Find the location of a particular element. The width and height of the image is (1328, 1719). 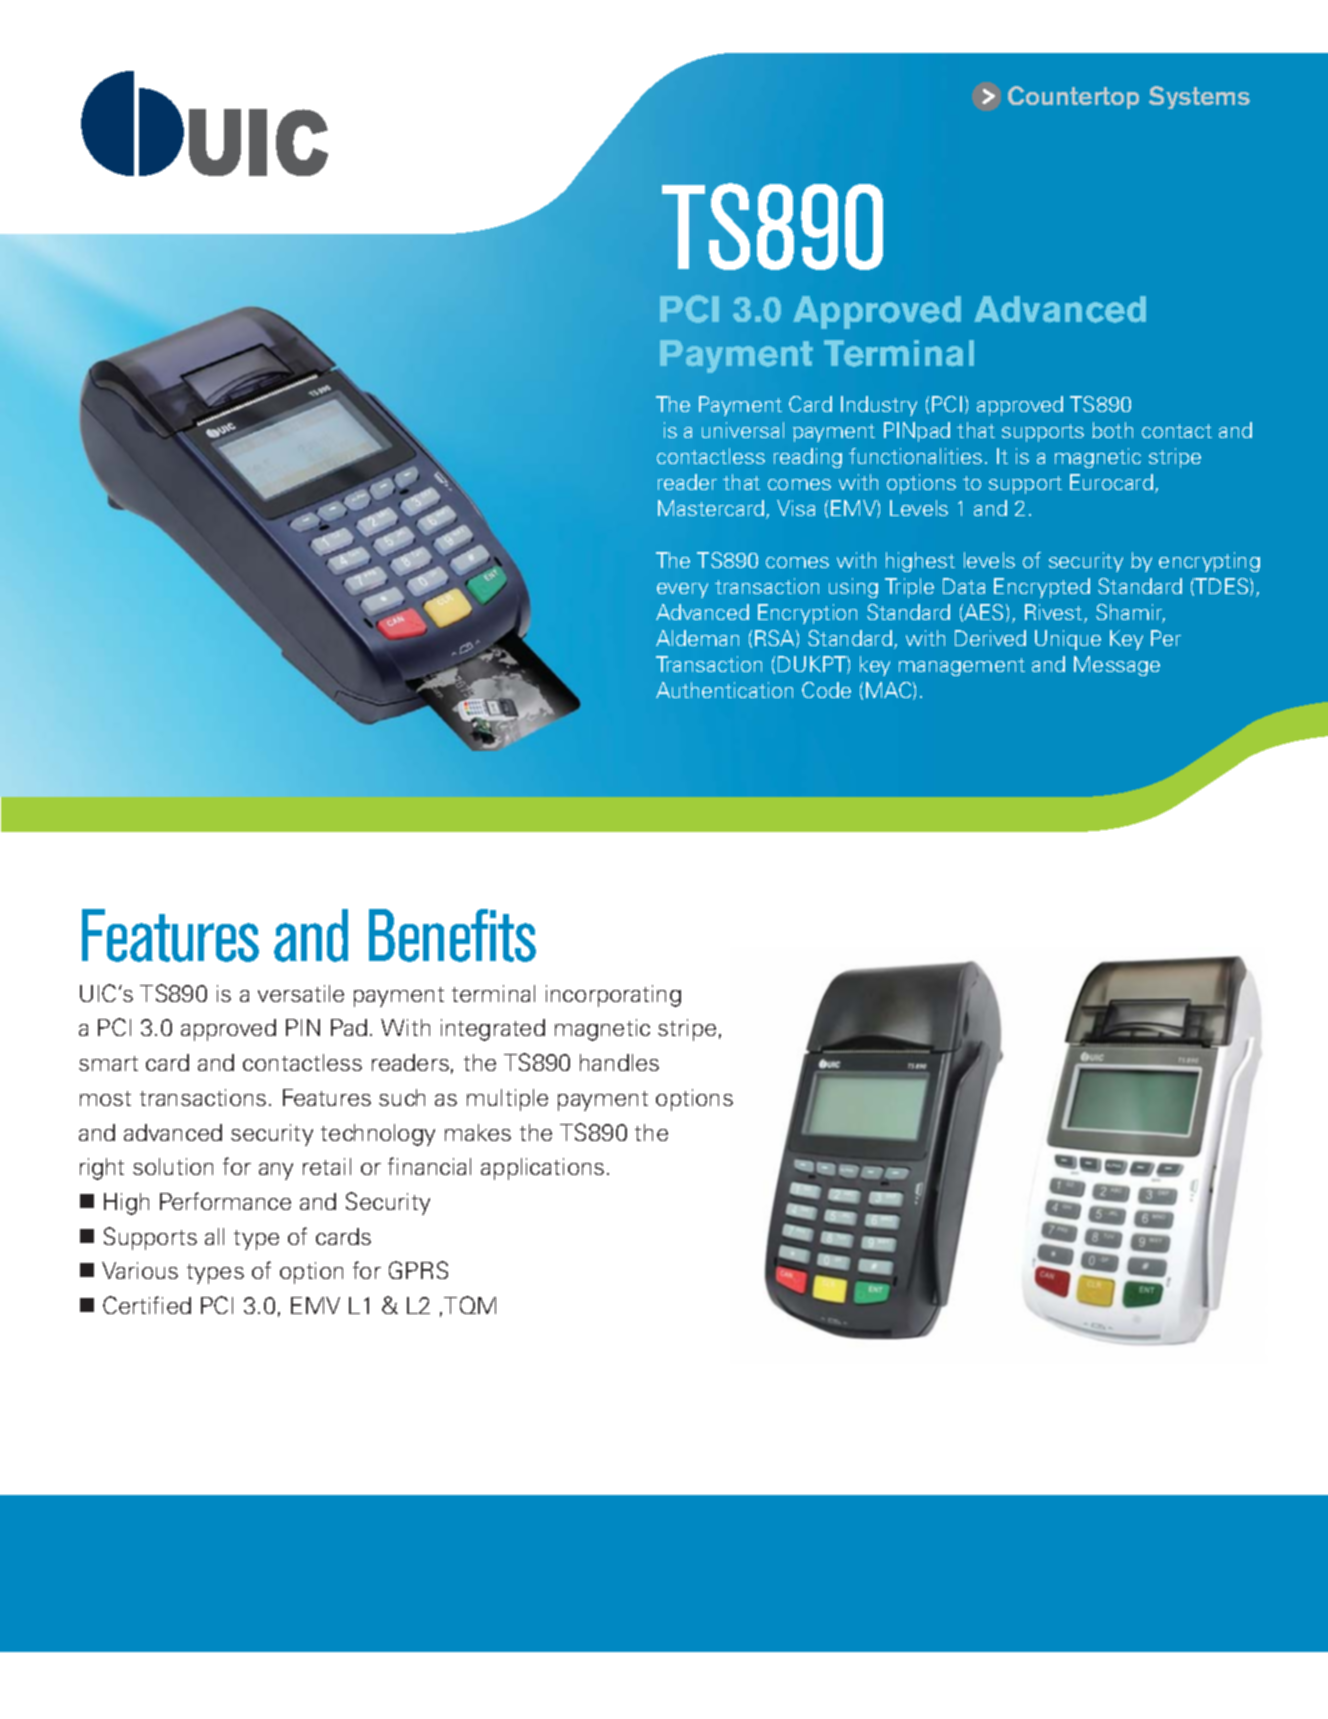

every is located at coordinates (682, 590).
